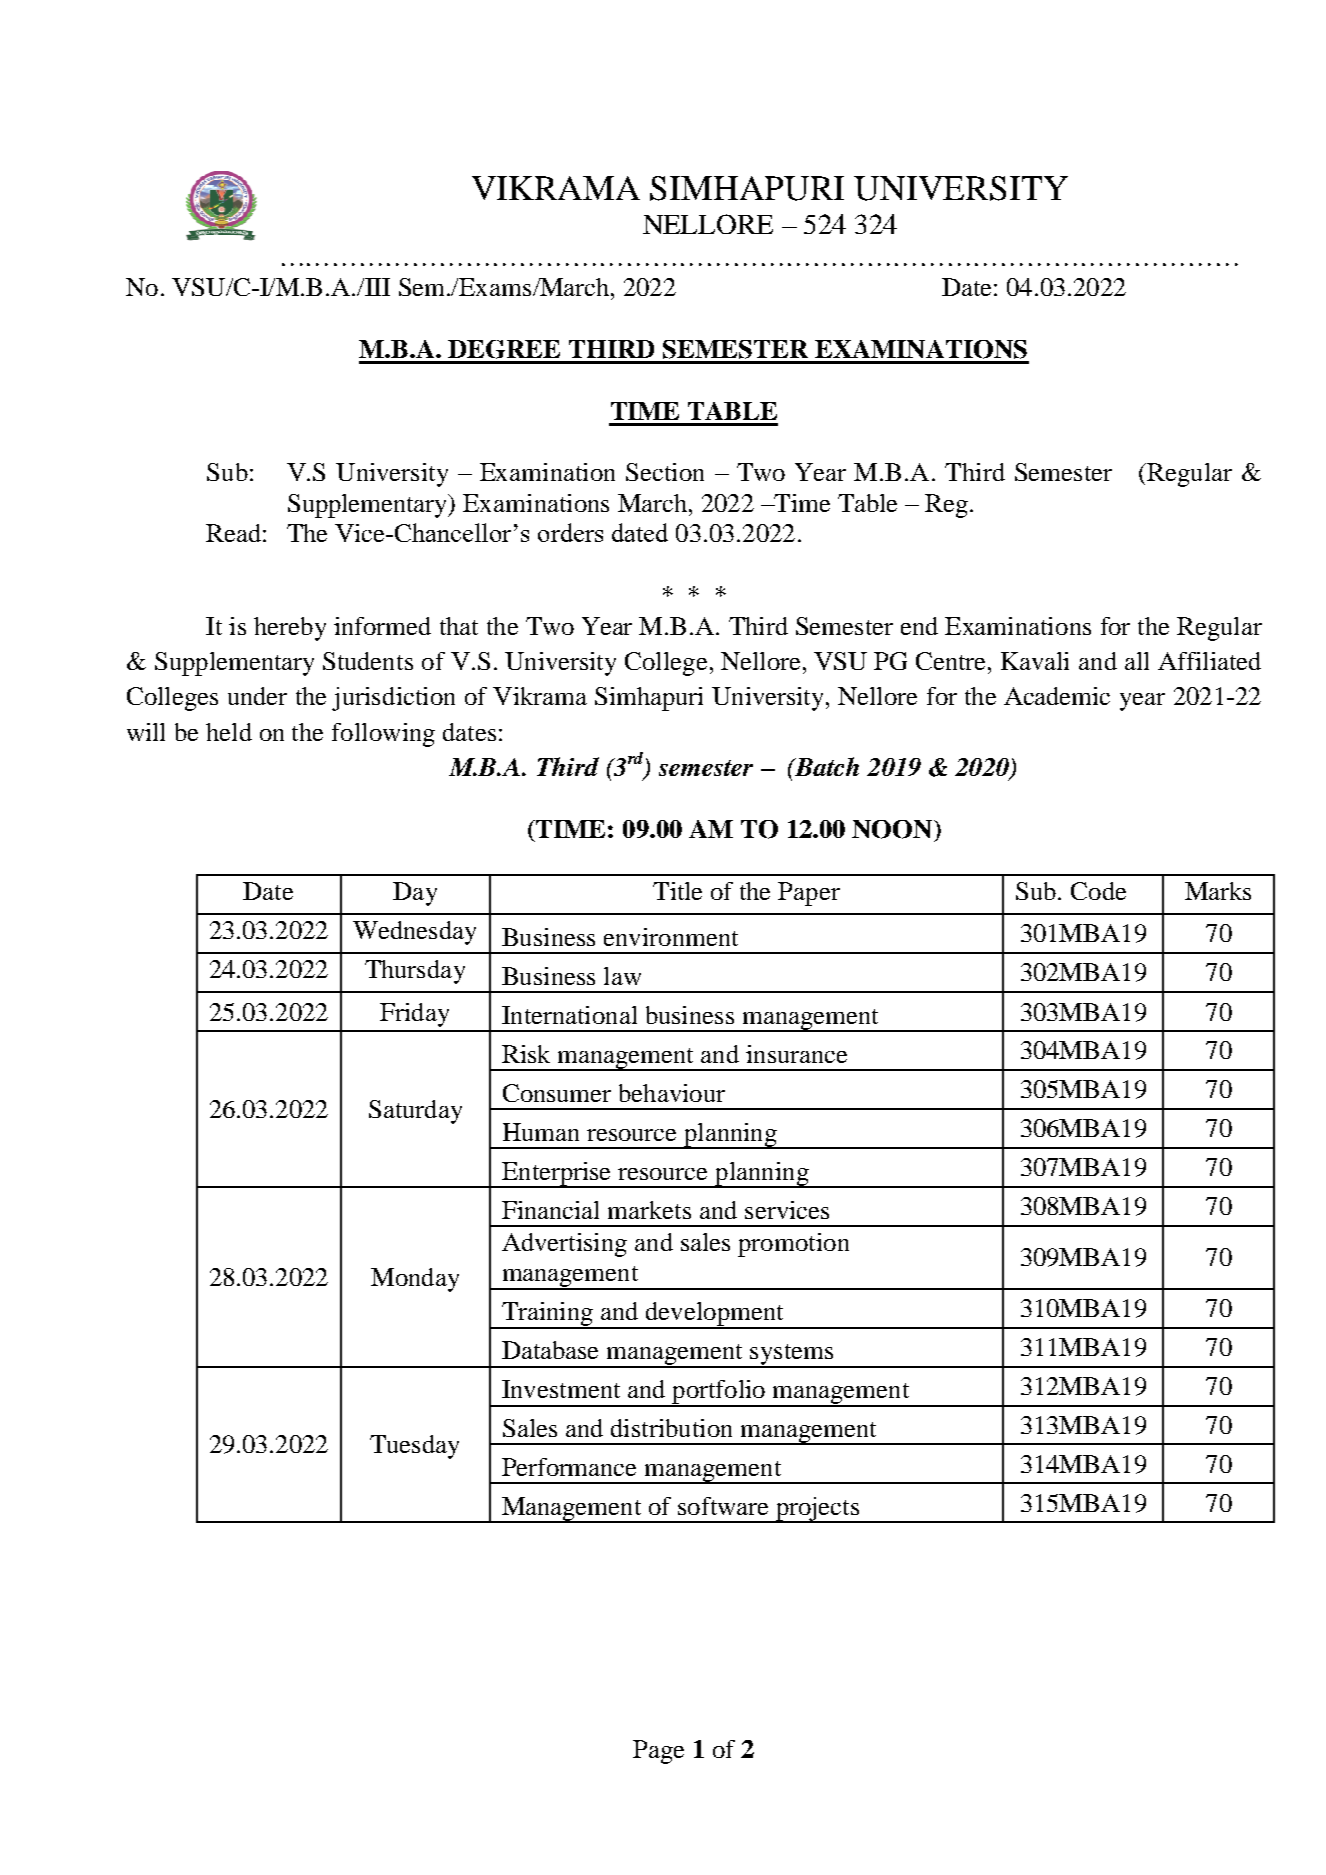 This image has height=1875, width=1326. What do you see at coordinates (658, 1752) in the image?
I see `Page` at bounding box center [658, 1752].
